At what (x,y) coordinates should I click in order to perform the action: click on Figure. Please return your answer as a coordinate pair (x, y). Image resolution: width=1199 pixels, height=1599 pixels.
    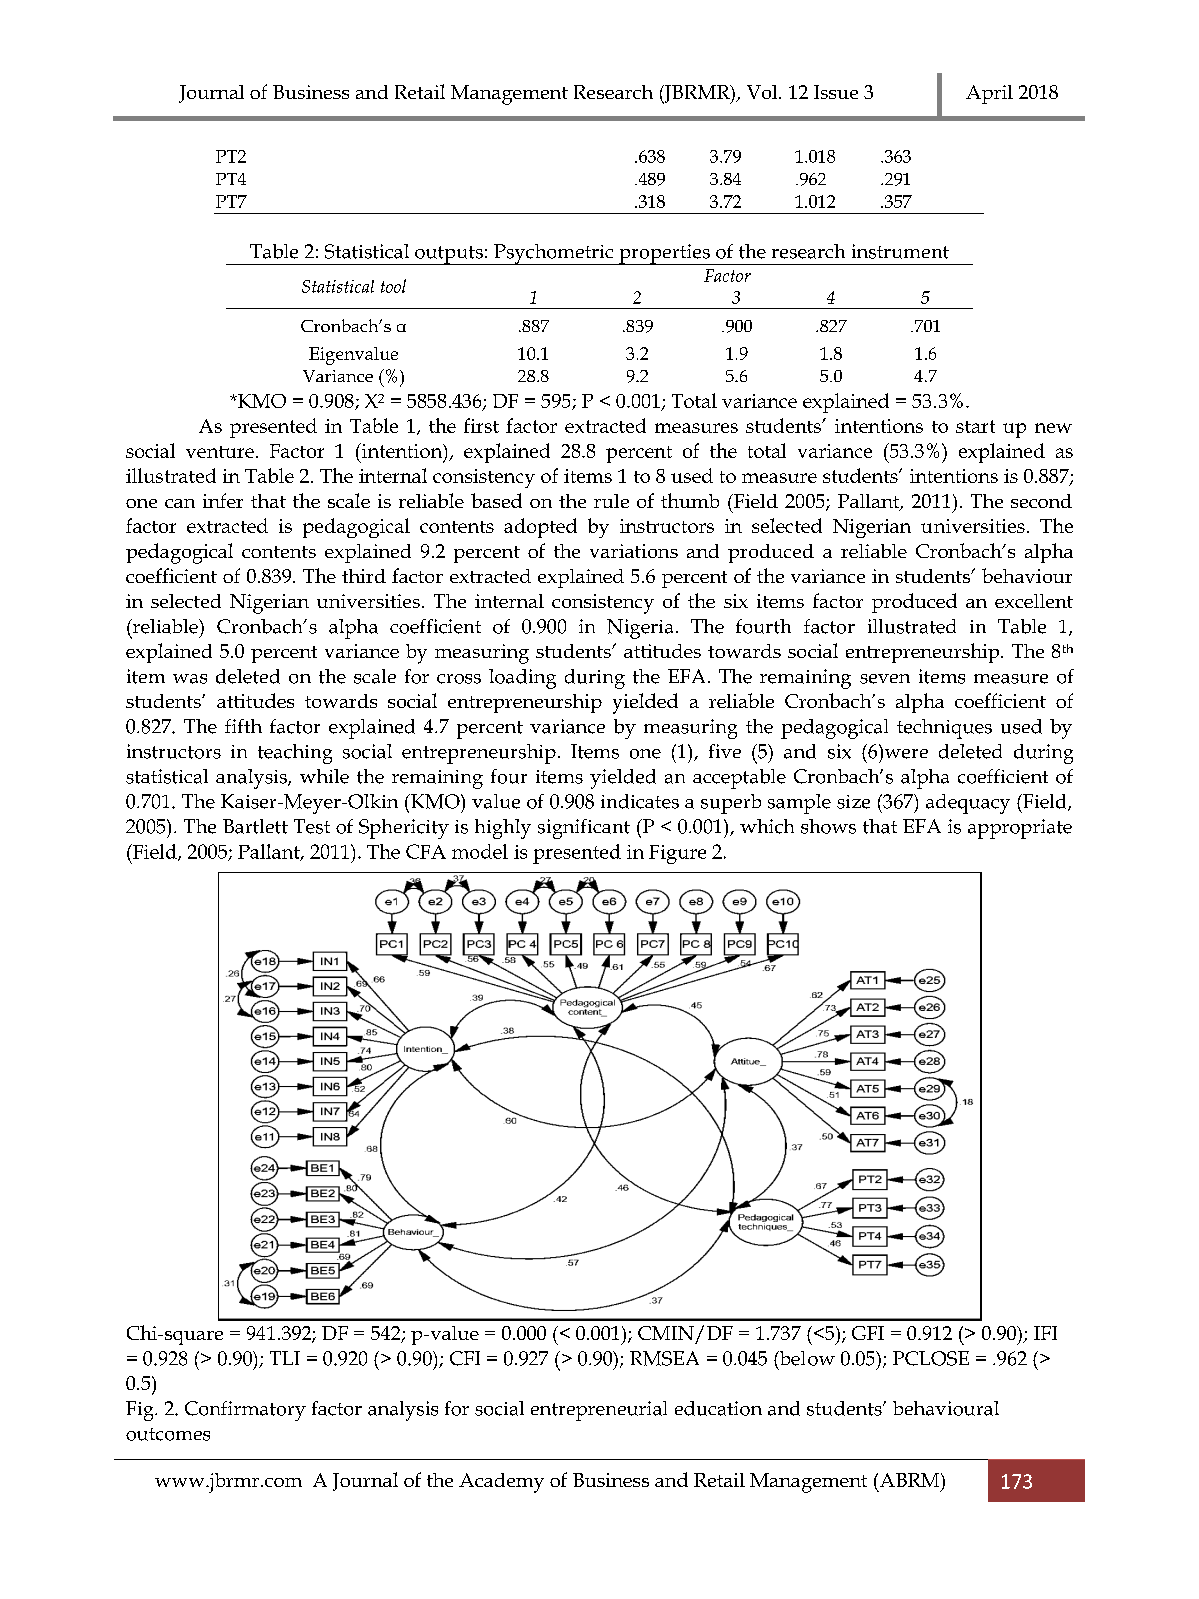
    Looking at the image, I should click on (677, 854).
